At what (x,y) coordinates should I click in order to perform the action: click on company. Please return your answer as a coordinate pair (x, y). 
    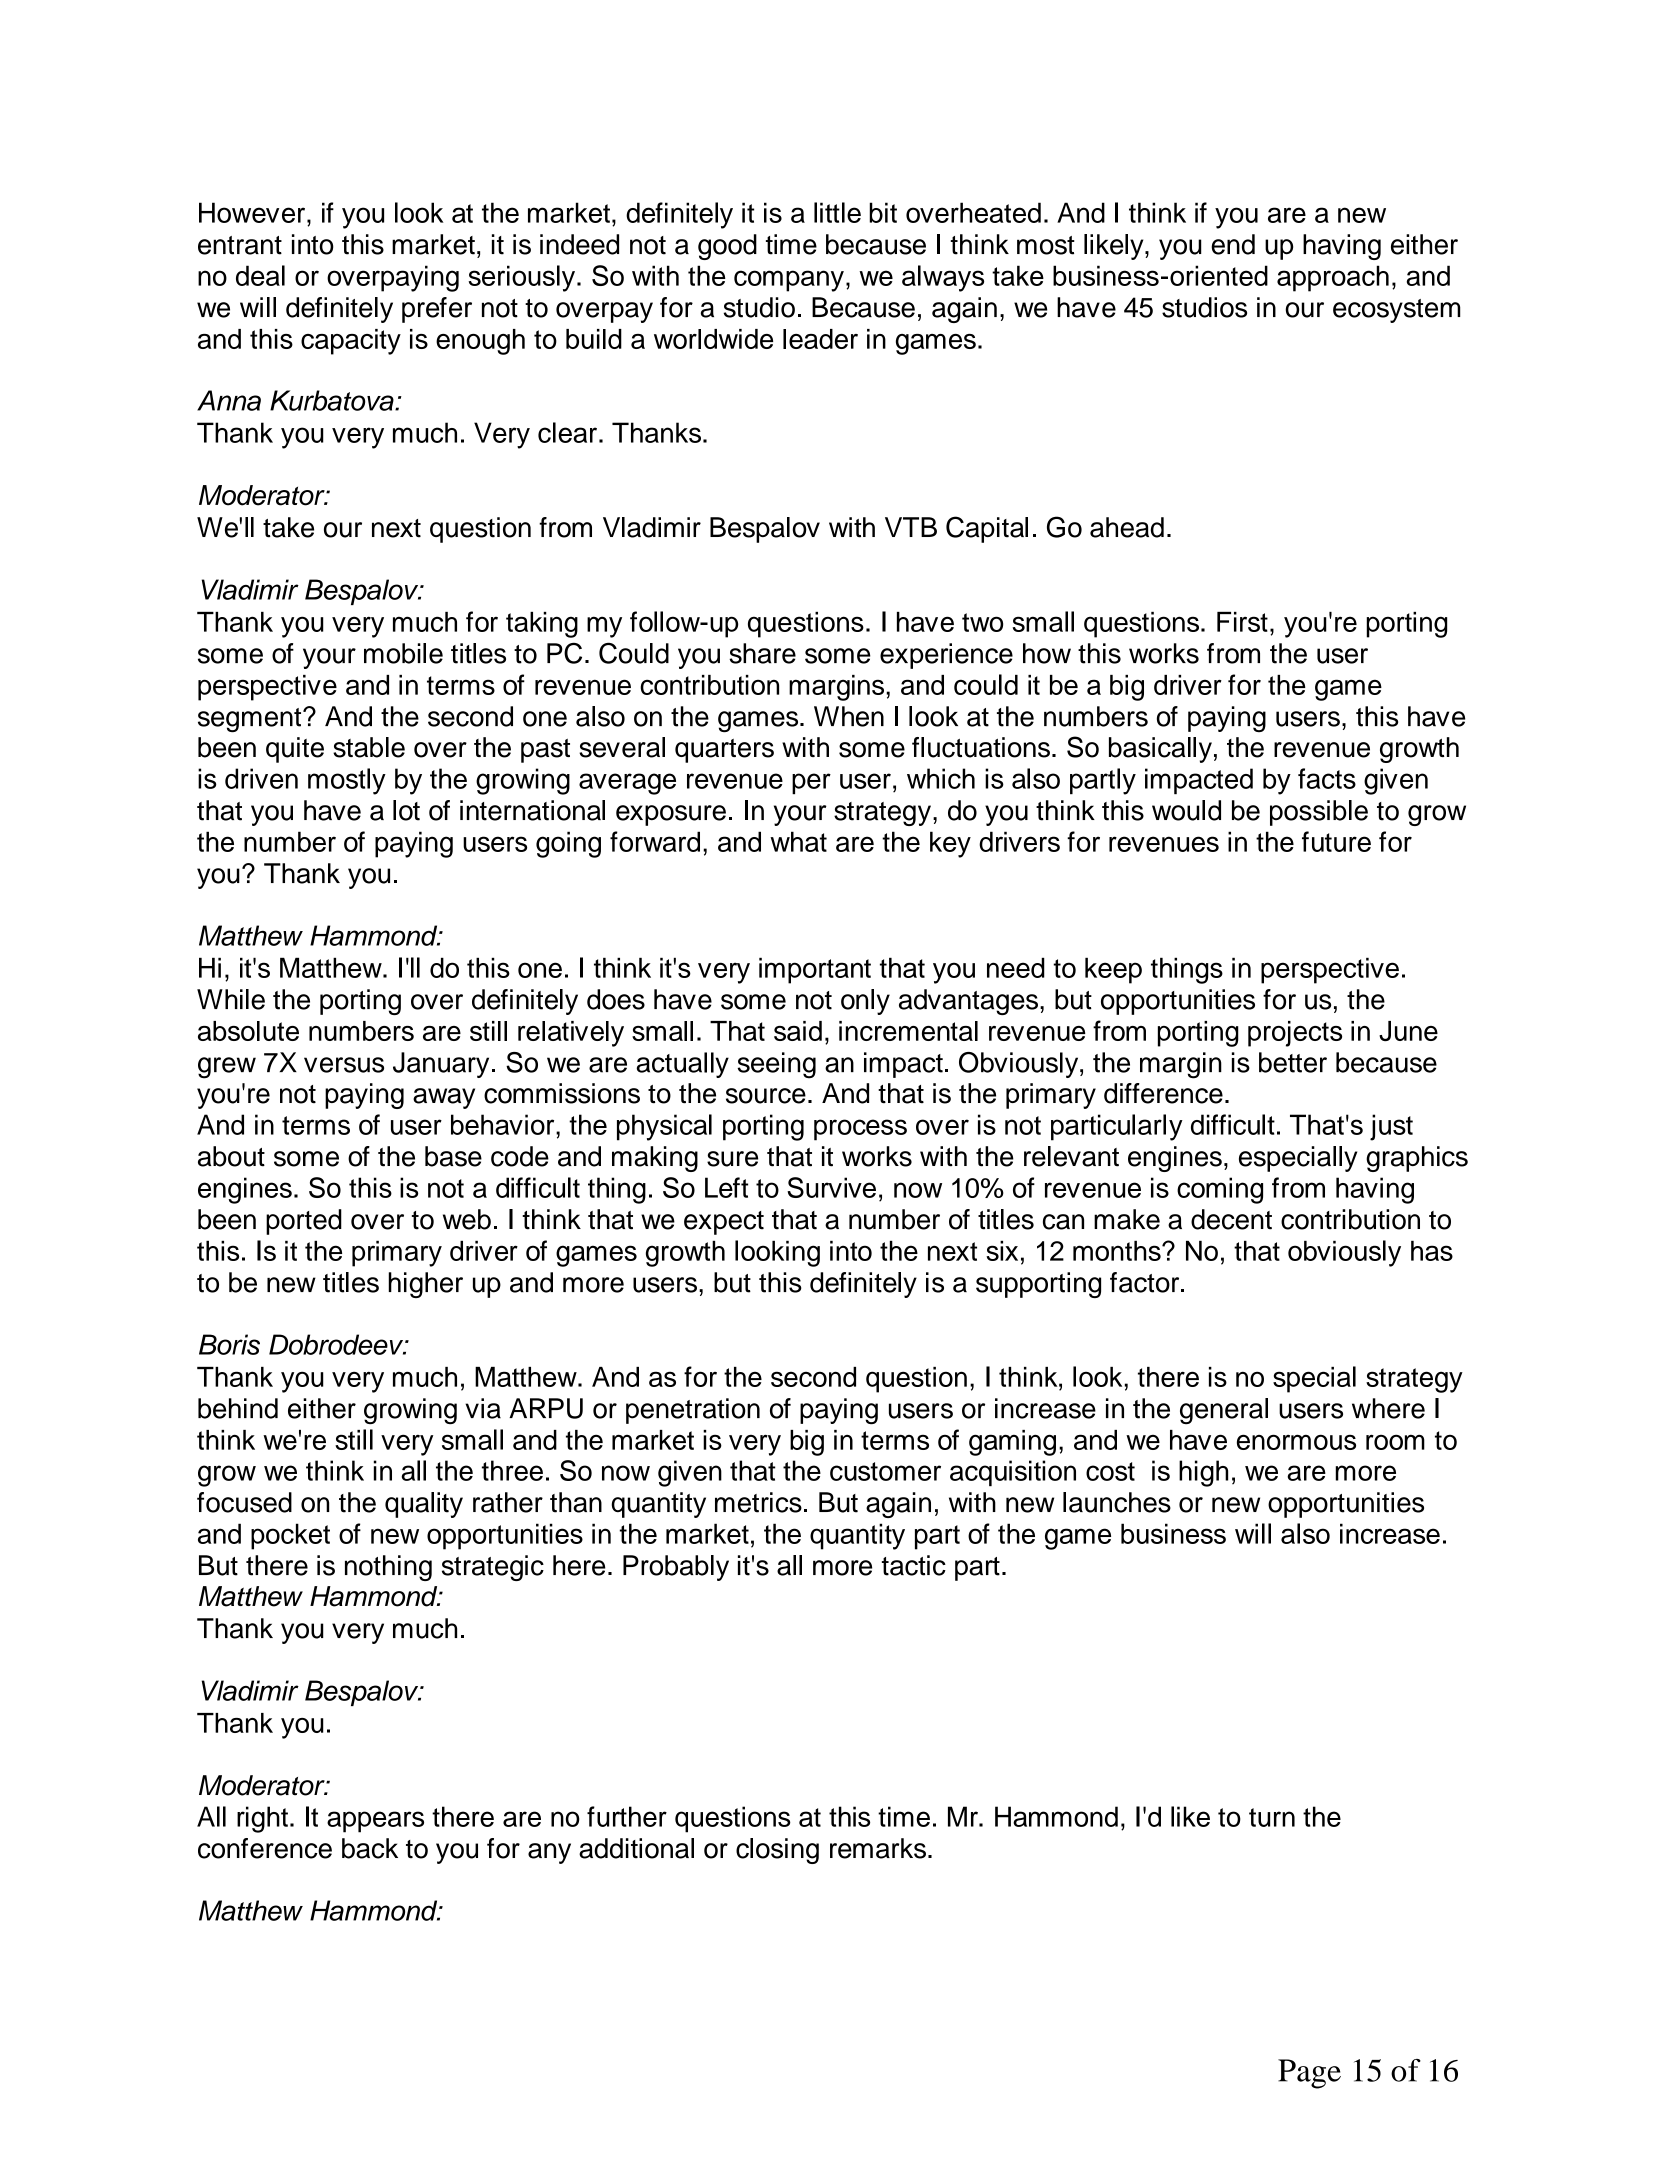
    Looking at the image, I should click on (789, 281).
